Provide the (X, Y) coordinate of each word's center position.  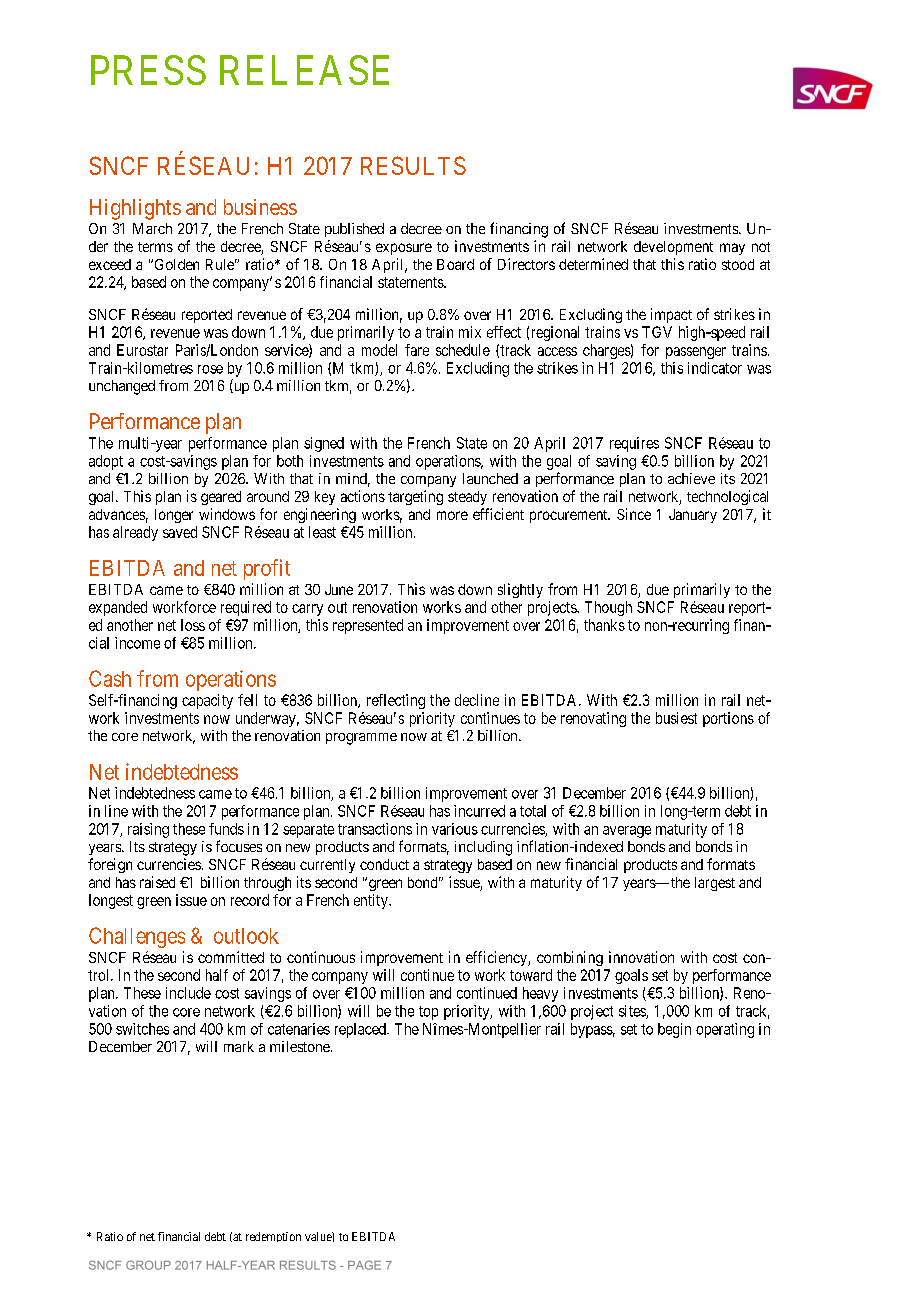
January (693, 516)
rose (210, 369)
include (188, 993)
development (673, 248)
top (428, 1013)
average (627, 832)
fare (417, 350)
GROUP (148, 1265)
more (452, 515)
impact (671, 315)
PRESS (148, 70)
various (455, 829)
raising (148, 830)
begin (674, 1030)
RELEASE (304, 70)
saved (180, 532)
